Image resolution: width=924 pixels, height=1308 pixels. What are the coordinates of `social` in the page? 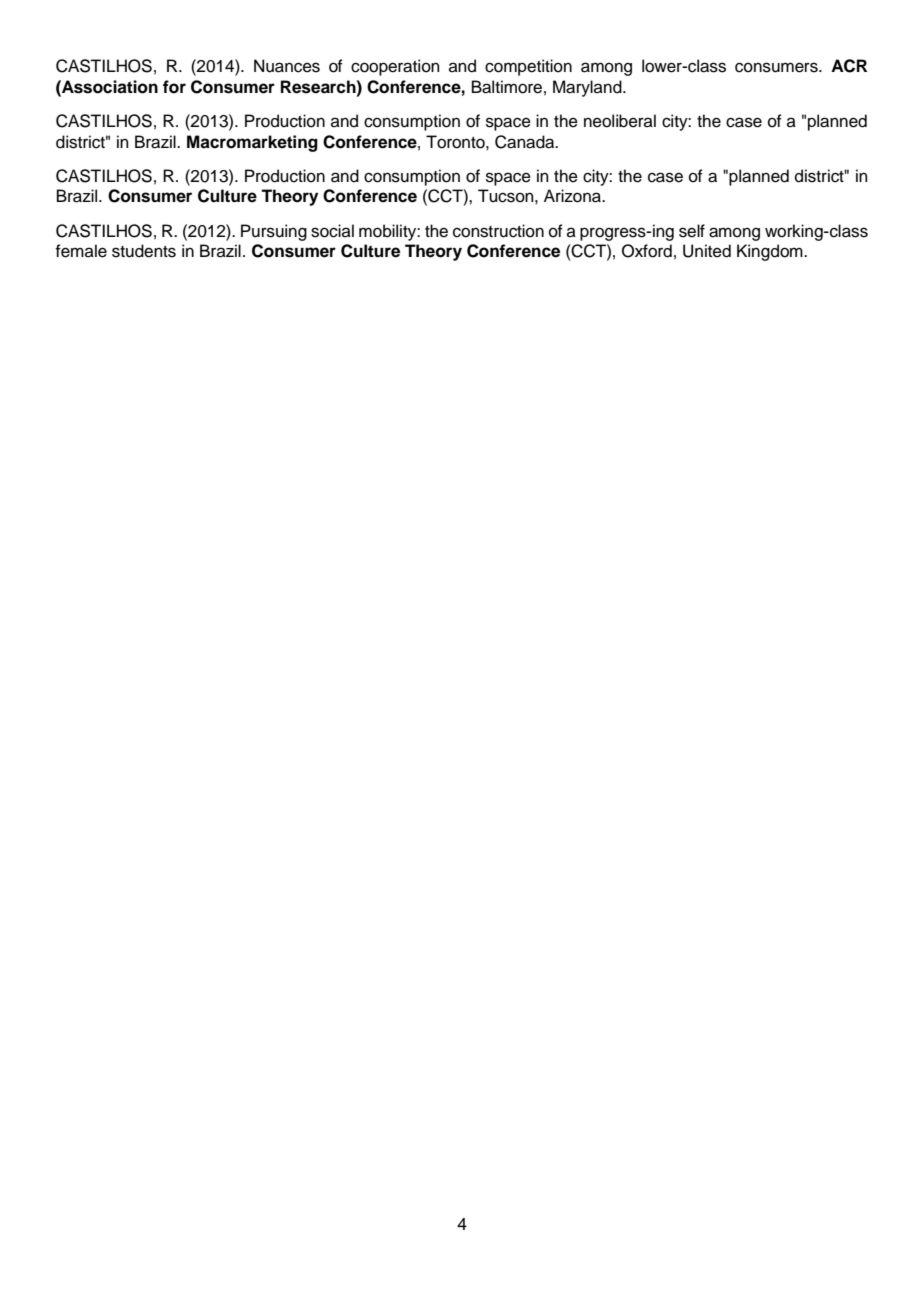 It's located at (332, 231).
